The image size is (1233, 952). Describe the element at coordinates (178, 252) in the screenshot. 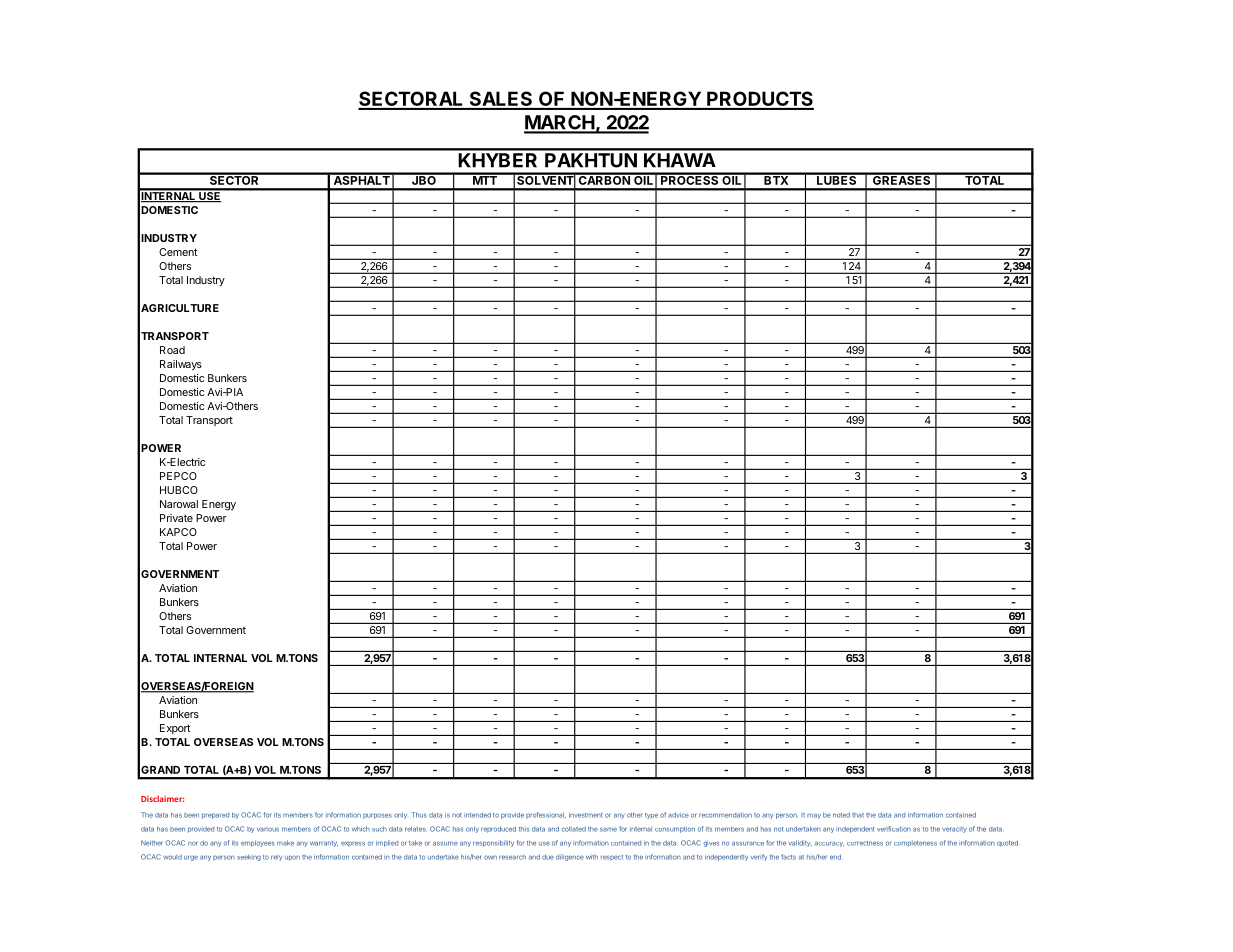

I see `Cement` at that location.
